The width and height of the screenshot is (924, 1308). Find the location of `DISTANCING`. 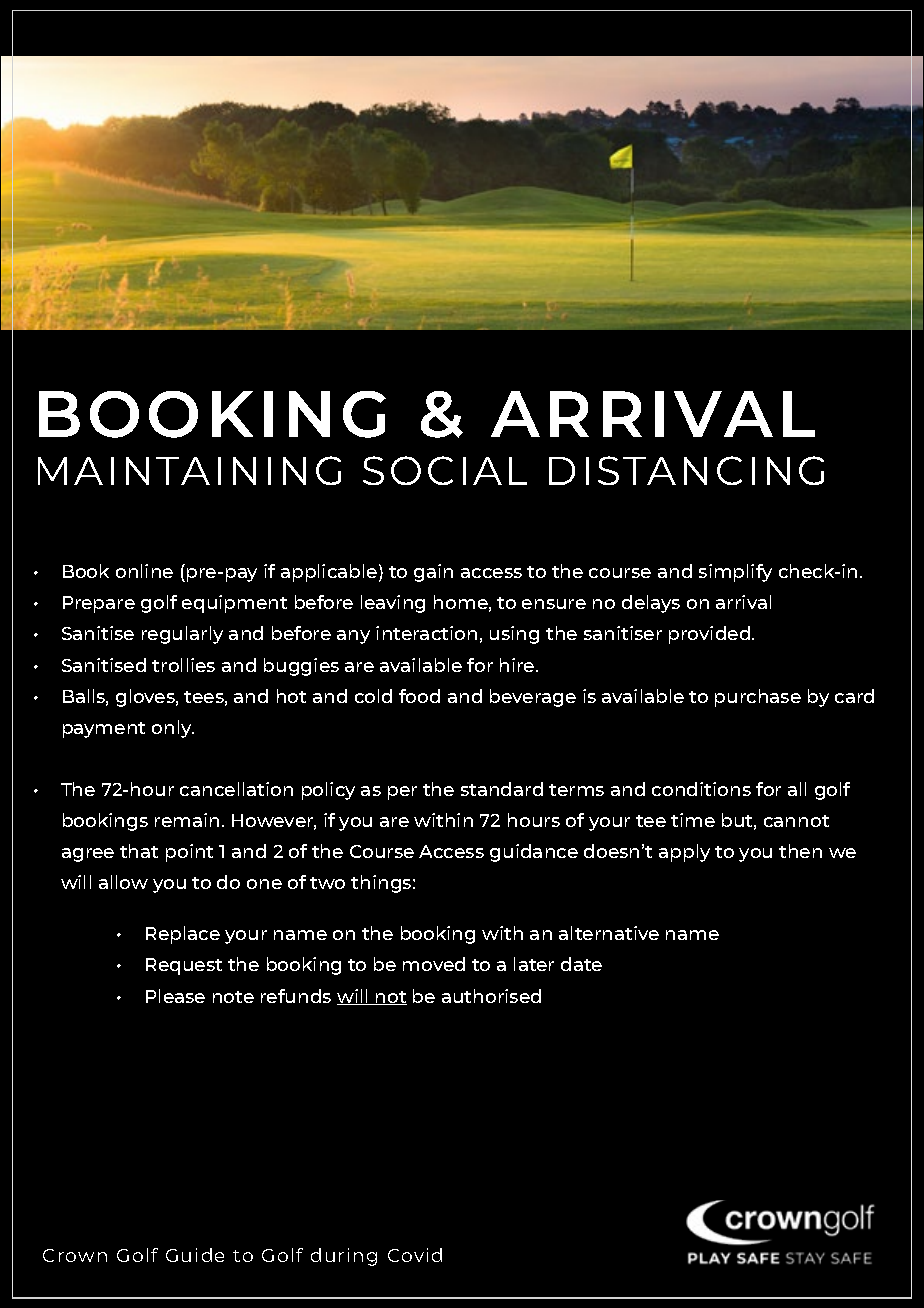

DISTANCING is located at coordinates (686, 470).
